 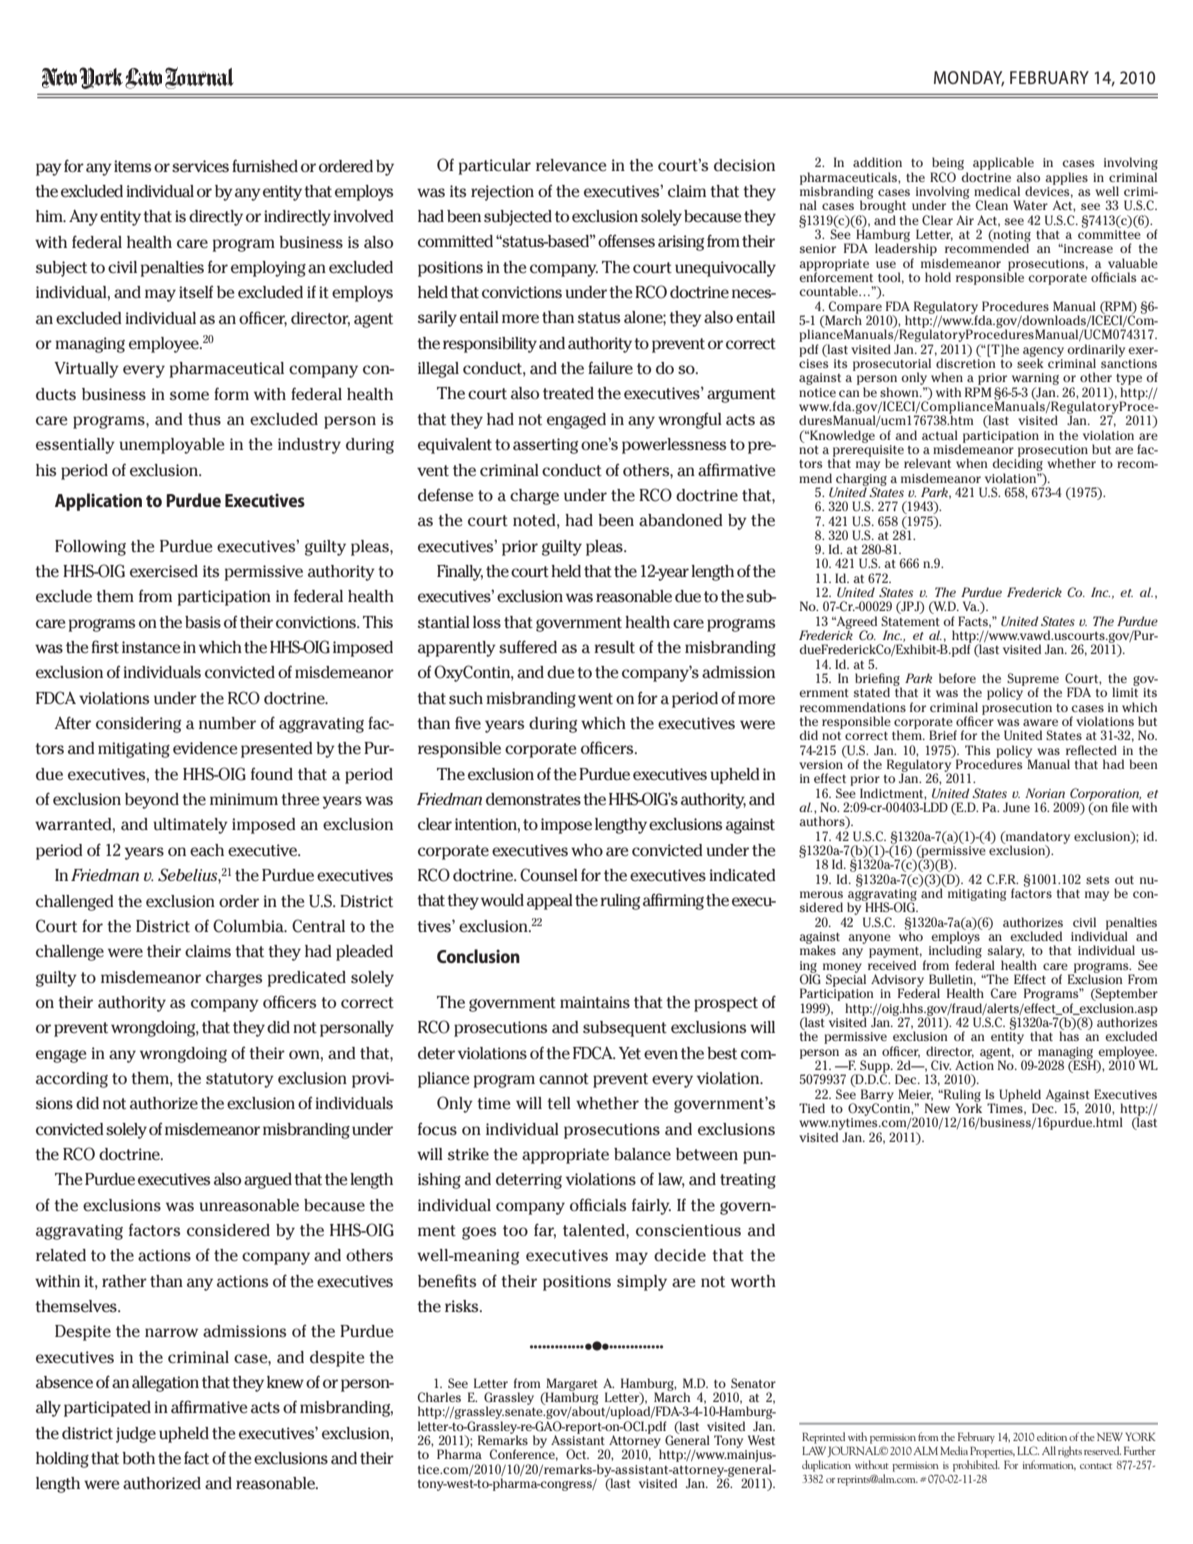 I want to click on judge, so click(x=136, y=1435).
